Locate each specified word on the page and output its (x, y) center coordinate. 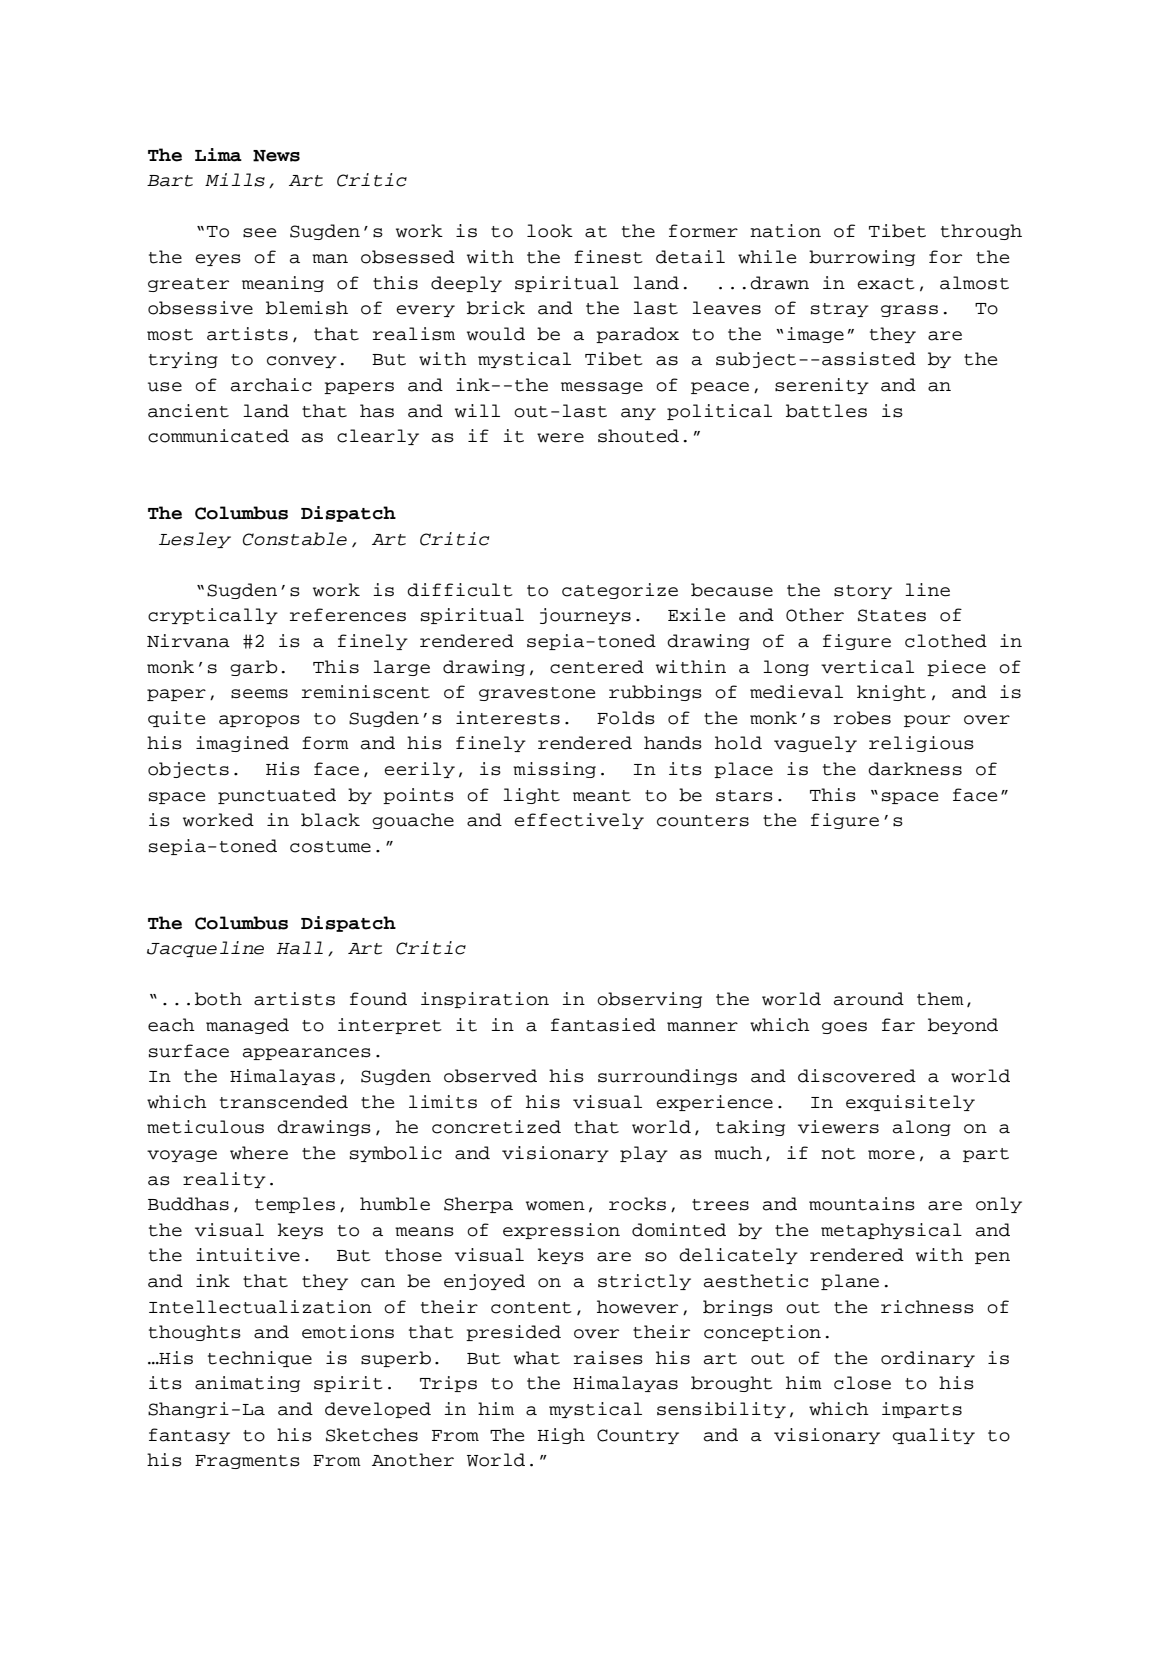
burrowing (862, 258)
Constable (295, 539)
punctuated (277, 796)
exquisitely (910, 1103)
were (560, 438)
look (550, 231)
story (863, 592)
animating (247, 1384)
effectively (579, 821)
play (644, 1154)
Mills (235, 180)
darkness (915, 769)
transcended (284, 1102)
